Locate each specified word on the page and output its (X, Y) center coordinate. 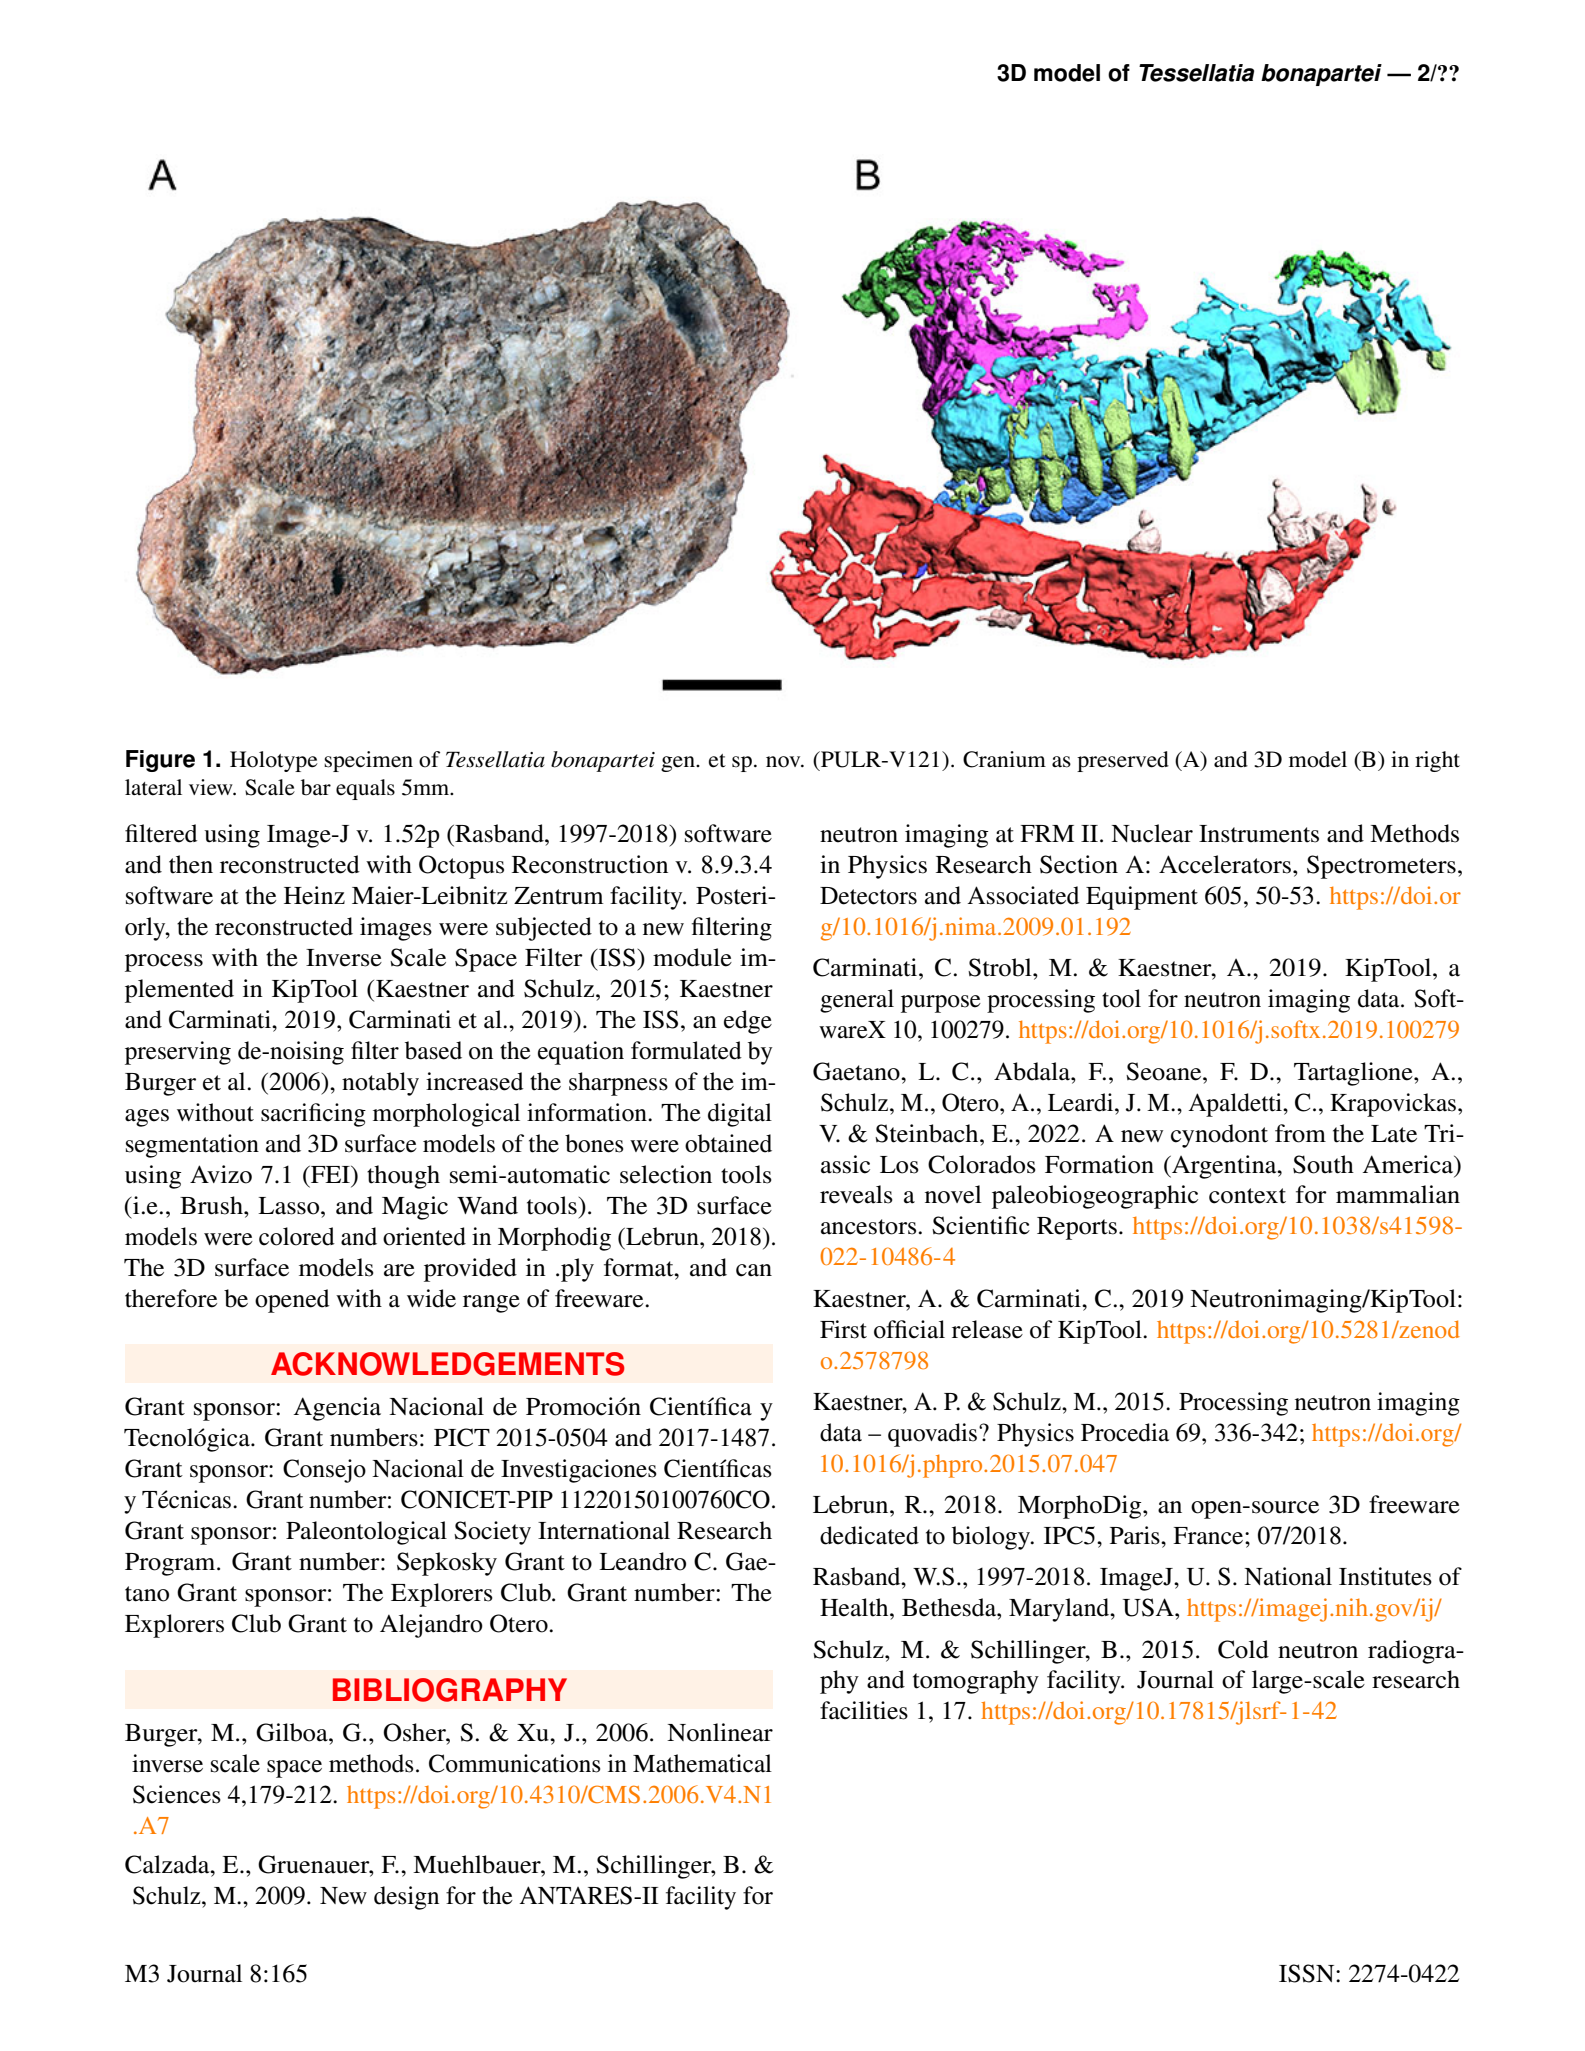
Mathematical (702, 1763)
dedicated (869, 1535)
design (406, 1898)
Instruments (1259, 834)
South (1323, 1164)
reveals (856, 1194)
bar (316, 787)
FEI (330, 1174)
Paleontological (366, 1533)
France (1209, 1536)
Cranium (1004, 759)
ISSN (1308, 1973)
